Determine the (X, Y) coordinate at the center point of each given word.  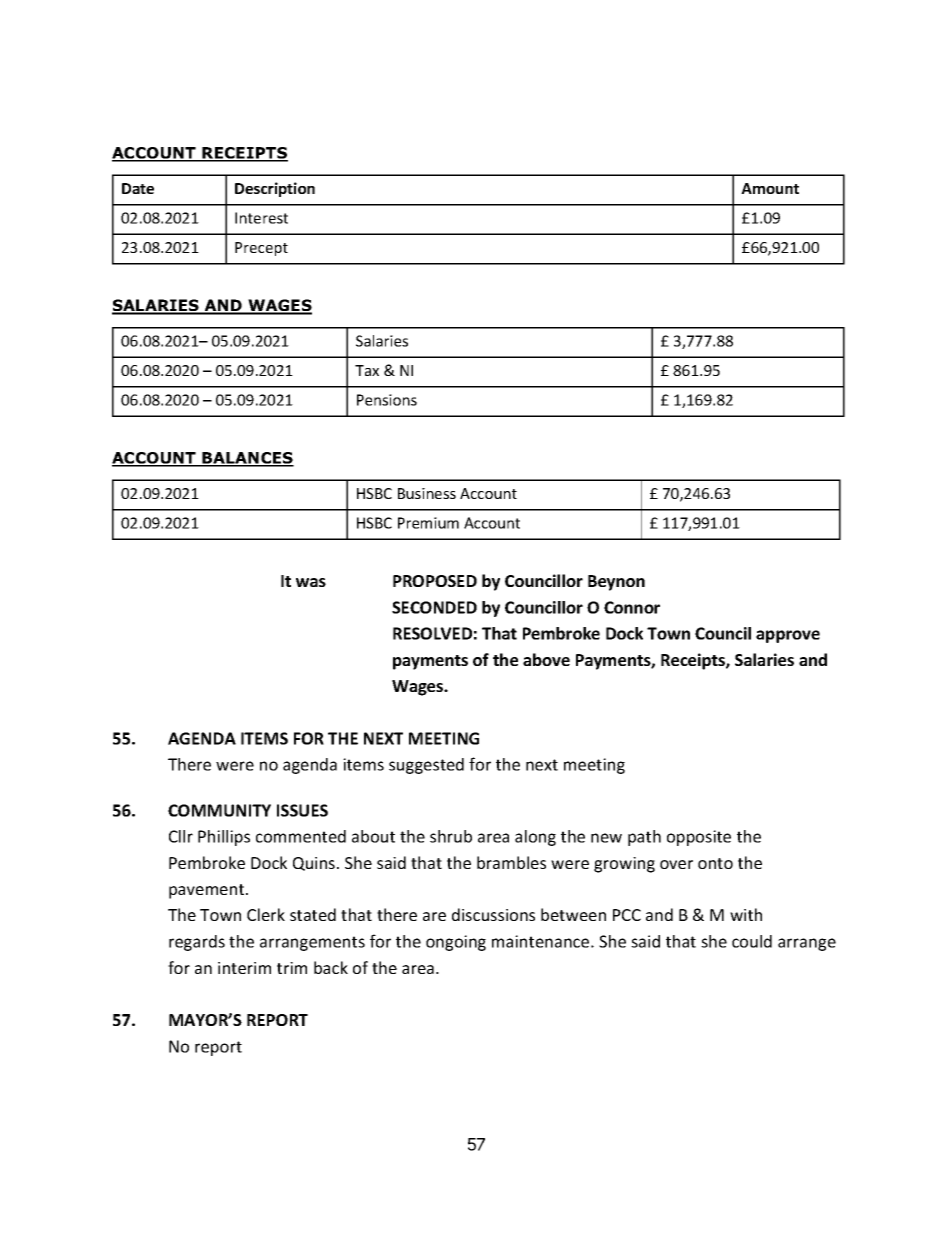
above (546, 659)
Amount (770, 188)
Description (275, 189)
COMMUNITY (219, 810)
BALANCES (247, 459)
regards (197, 943)
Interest (261, 218)
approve (788, 636)
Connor (632, 607)
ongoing (456, 943)
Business (427, 493)
